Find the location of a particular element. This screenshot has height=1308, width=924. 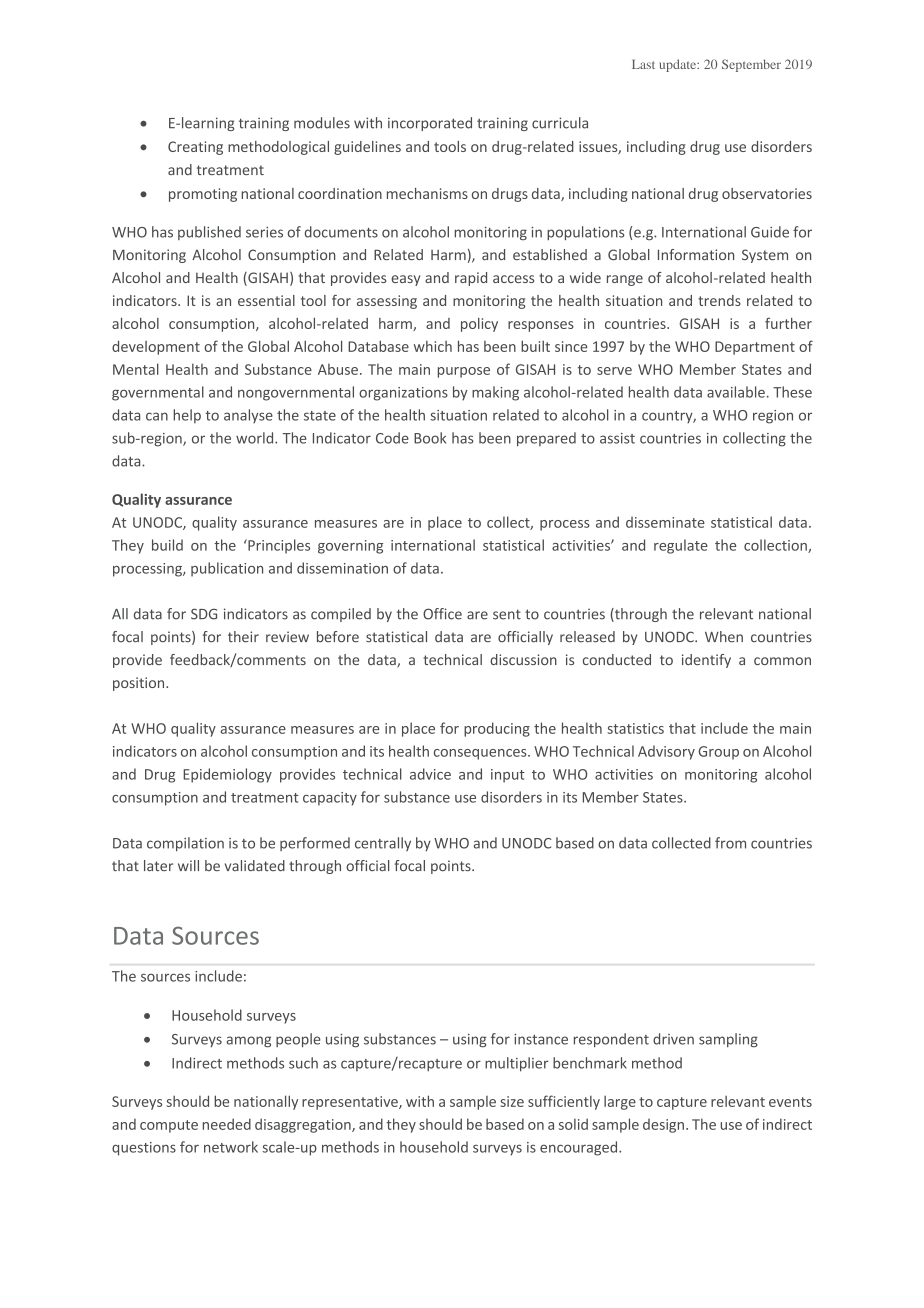

SDG is located at coordinates (204, 614).
